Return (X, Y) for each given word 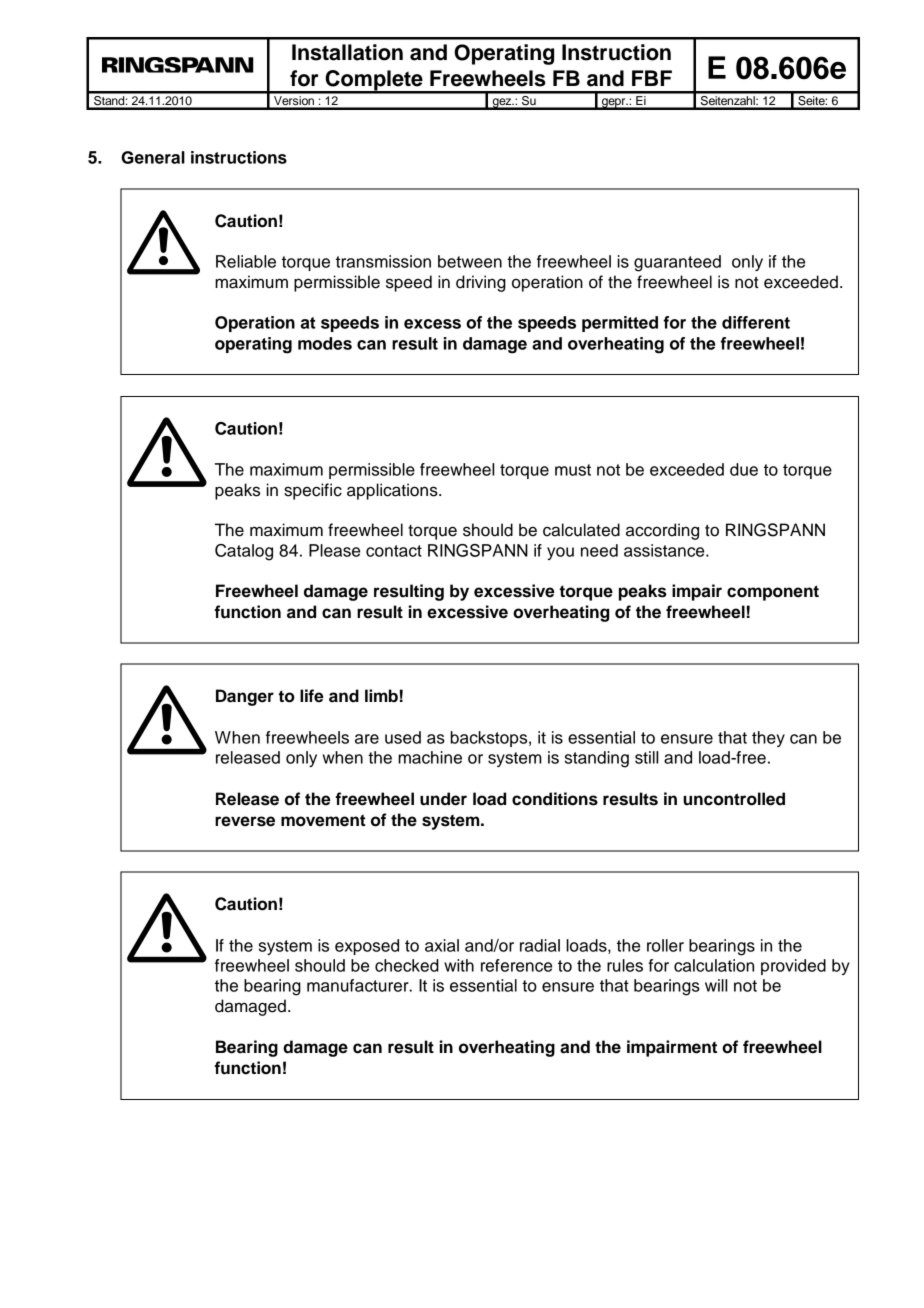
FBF (652, 78)
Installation (347, 52)
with (459, 965)
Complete (374, 81)
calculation (714, 965)
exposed (367, 947)
